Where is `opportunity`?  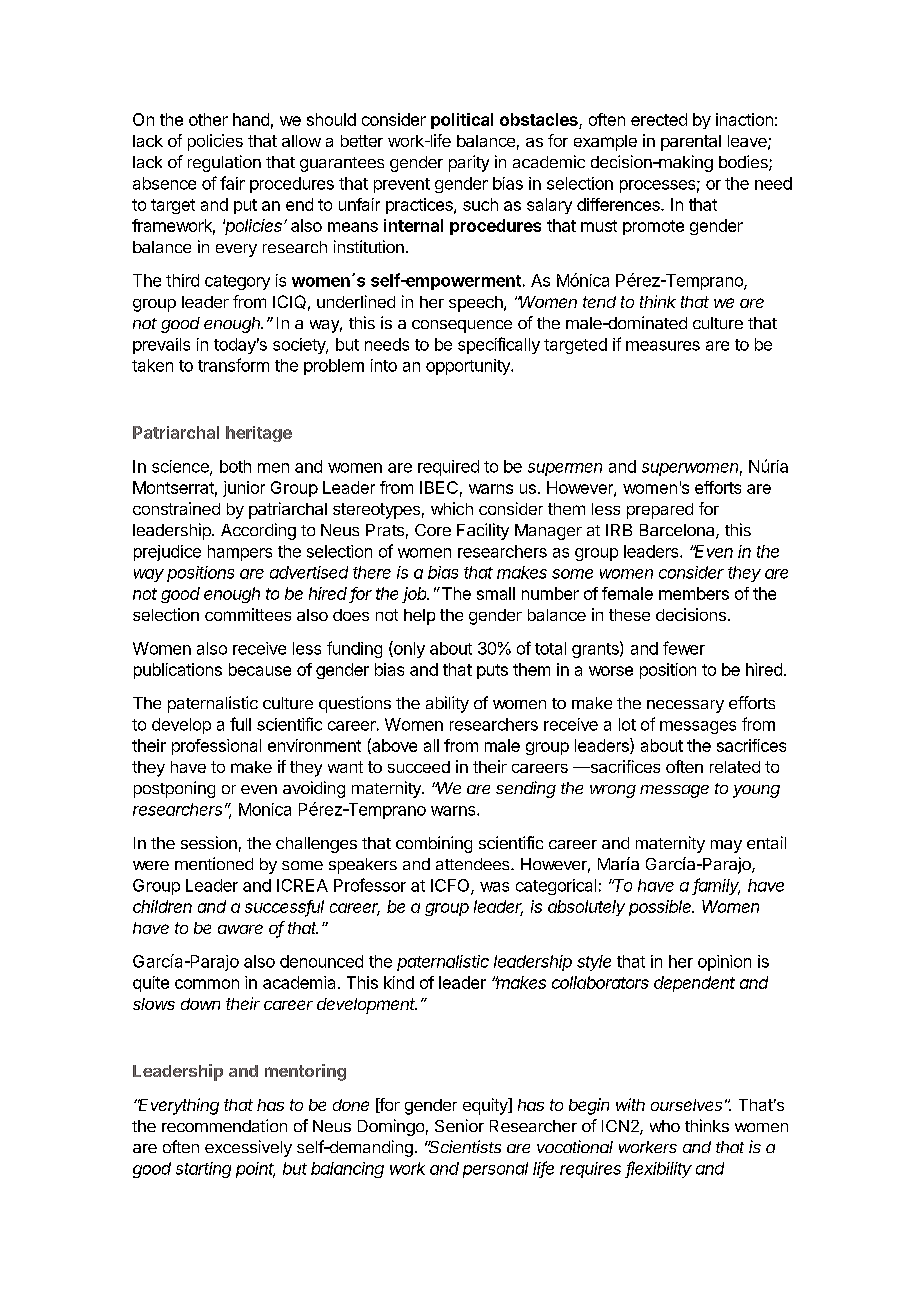 opportunity is located at coordinates (469, 367).
